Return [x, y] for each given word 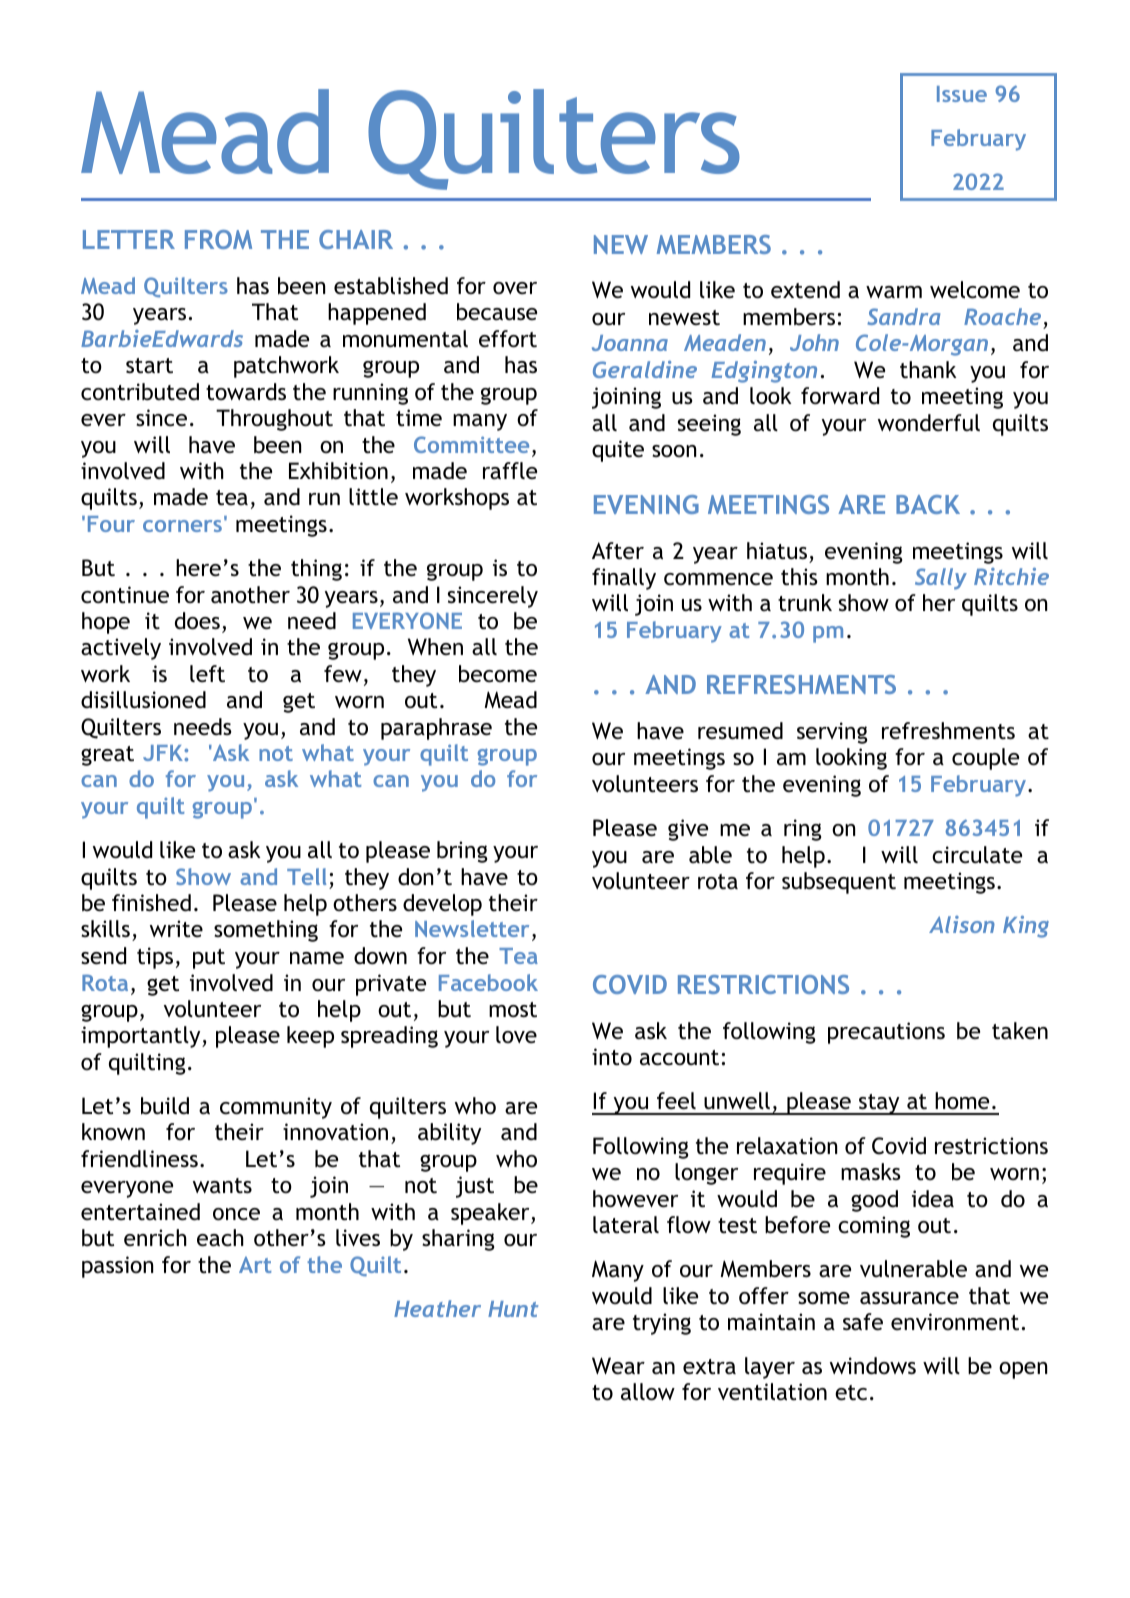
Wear [618, 1366]
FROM [218, 239]
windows [873, 1366]
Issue [962, 94]
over [515, 288]
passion [117, 1267]
